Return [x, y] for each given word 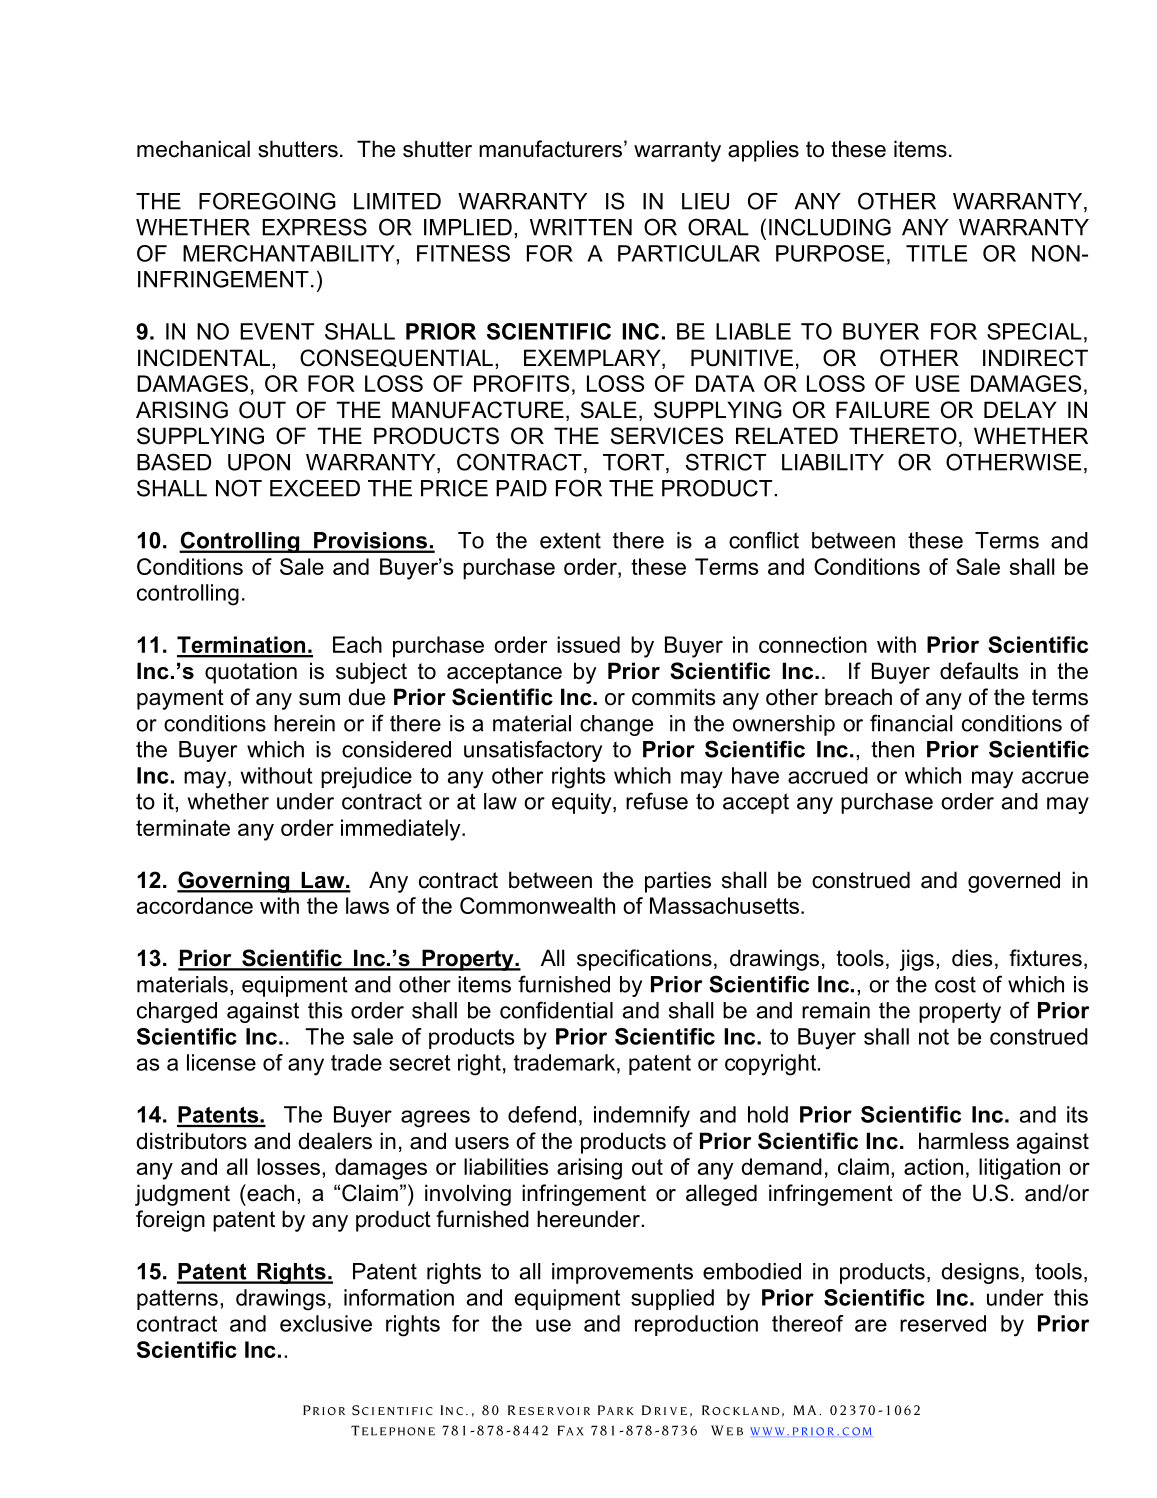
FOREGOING [267, 201]
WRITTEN [581, 227]
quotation [251, 673]
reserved [943, 1323]
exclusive [326, 1323]
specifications [644, 960]
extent [570, 541]
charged [177, 1012]
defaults [979, 671]
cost [955, 985]
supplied [672, 1299]
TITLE [936, 253]
